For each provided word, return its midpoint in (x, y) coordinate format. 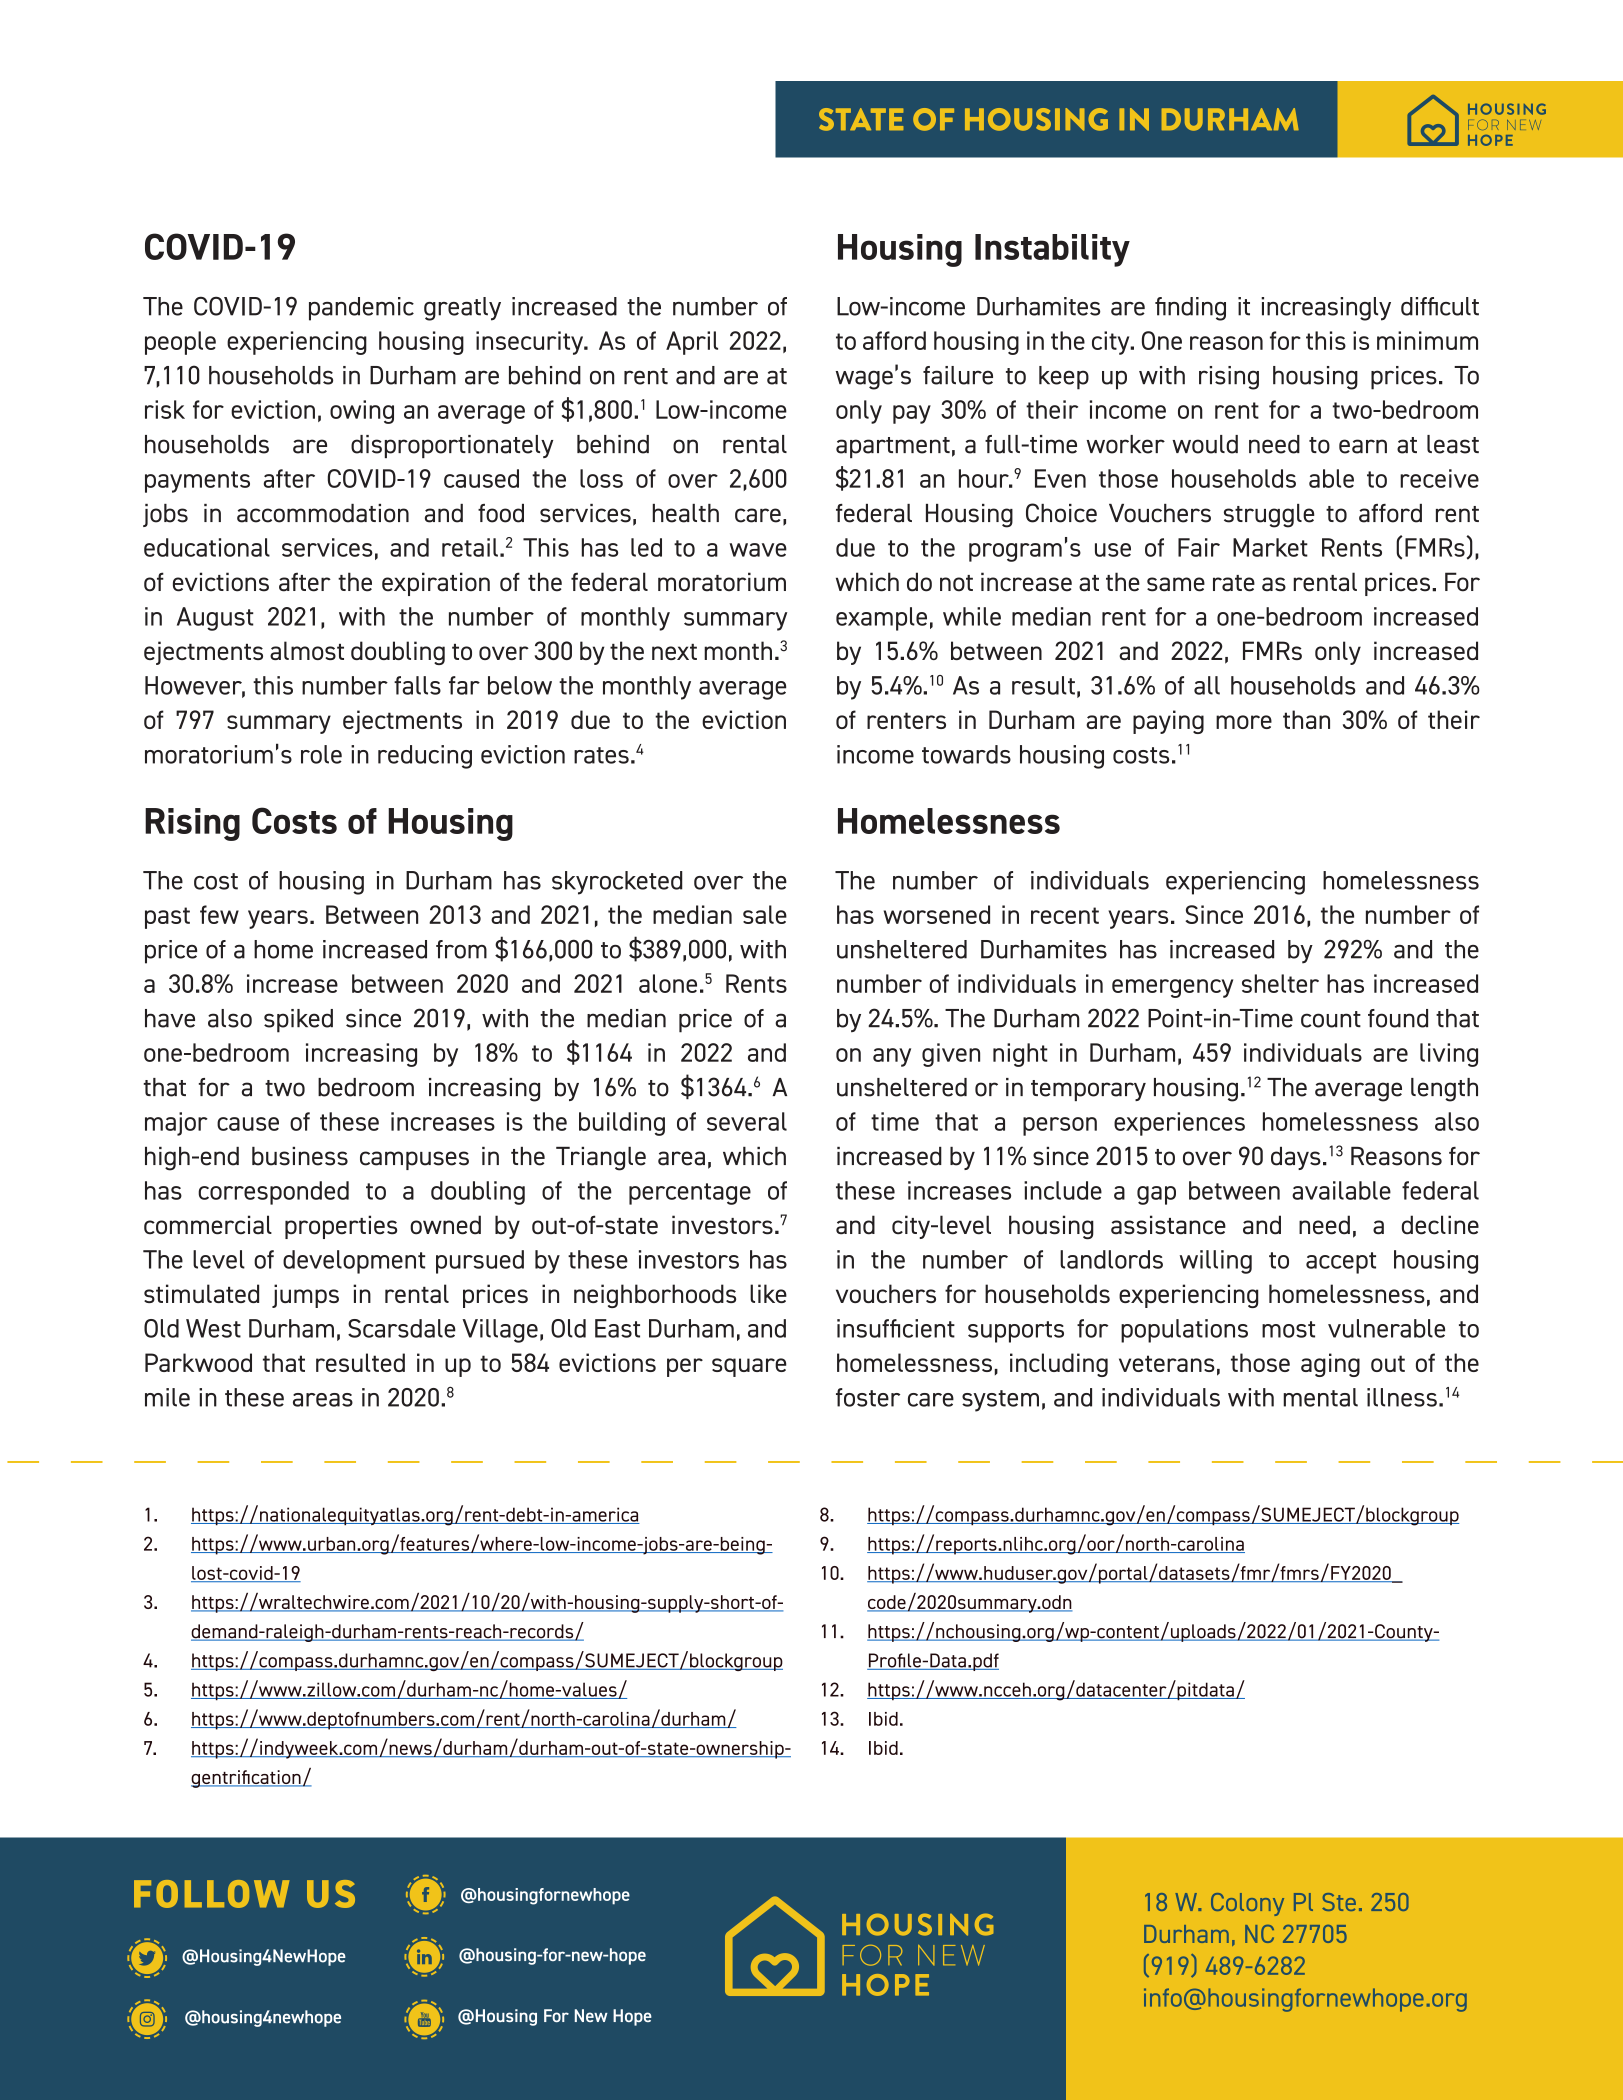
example (881, 619)
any (892, 1057)
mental (1320, 1397)
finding (1190, 309)
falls (417, 685)
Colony (1247, 1904)
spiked (298, 1021)
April (692, 343)
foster (868, 1397)
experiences (1179, 1124)
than (1306, 719)
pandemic (361, 309)
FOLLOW (211, 1894)
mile (167, 1397)
